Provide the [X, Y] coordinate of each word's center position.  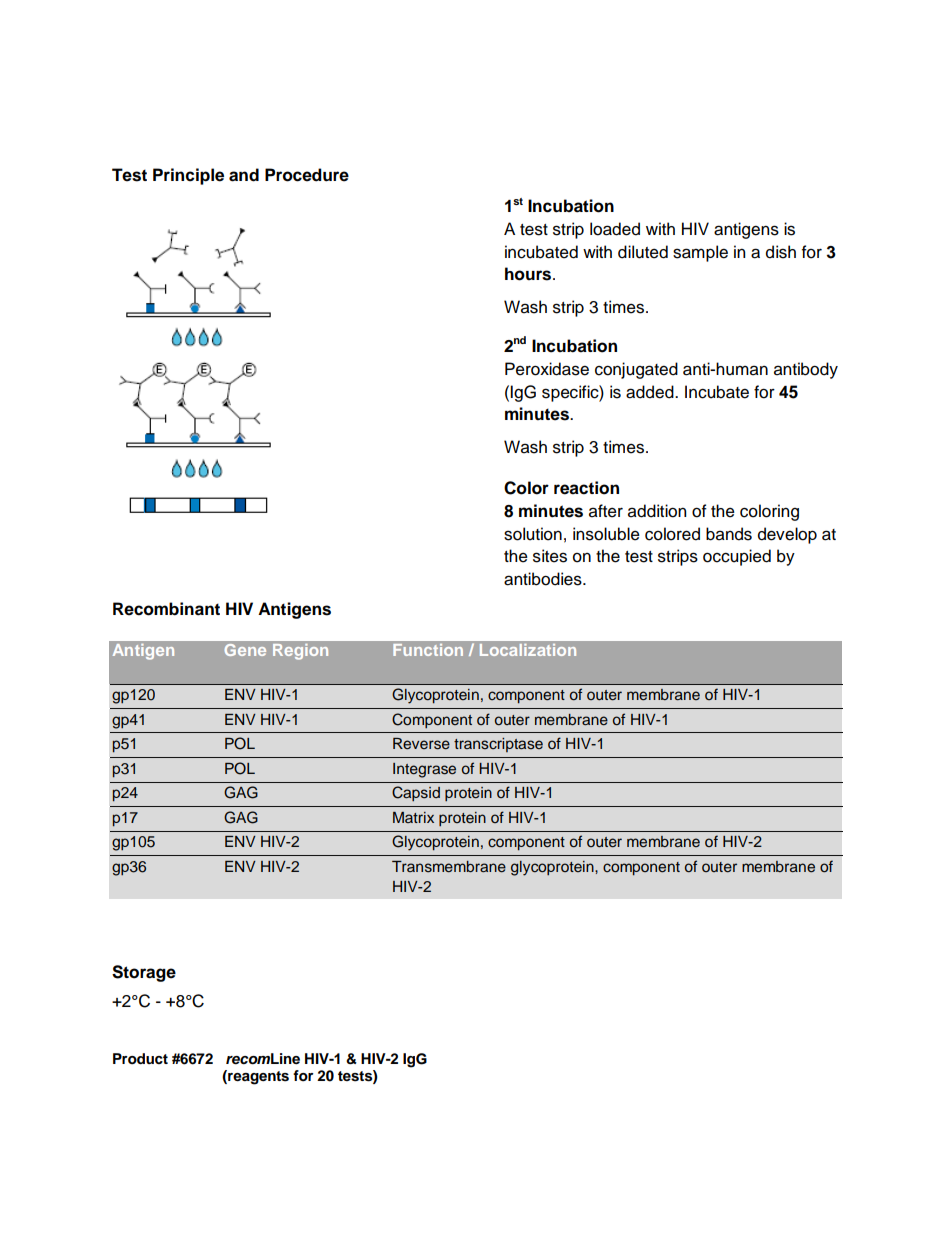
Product [140, 1058]
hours [529, 274]
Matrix [413, 817]
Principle [188, 176]
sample [700, 253]
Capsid [416, 793]
